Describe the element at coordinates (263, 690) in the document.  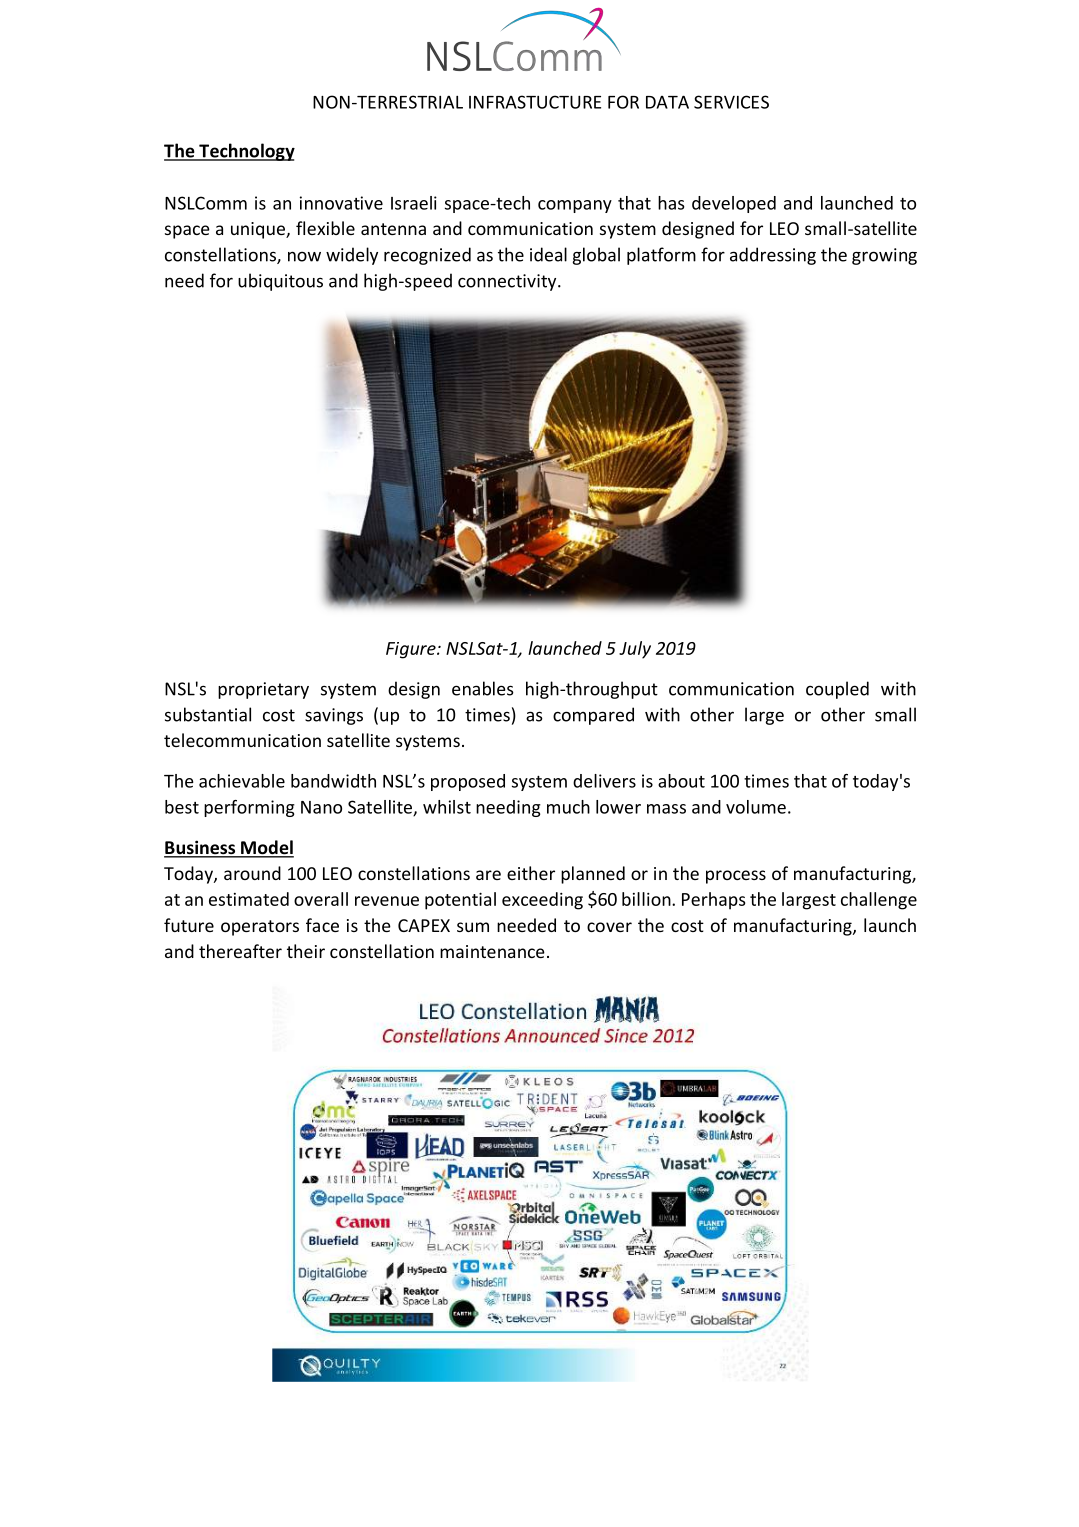
I see `proprietary` at that location.
